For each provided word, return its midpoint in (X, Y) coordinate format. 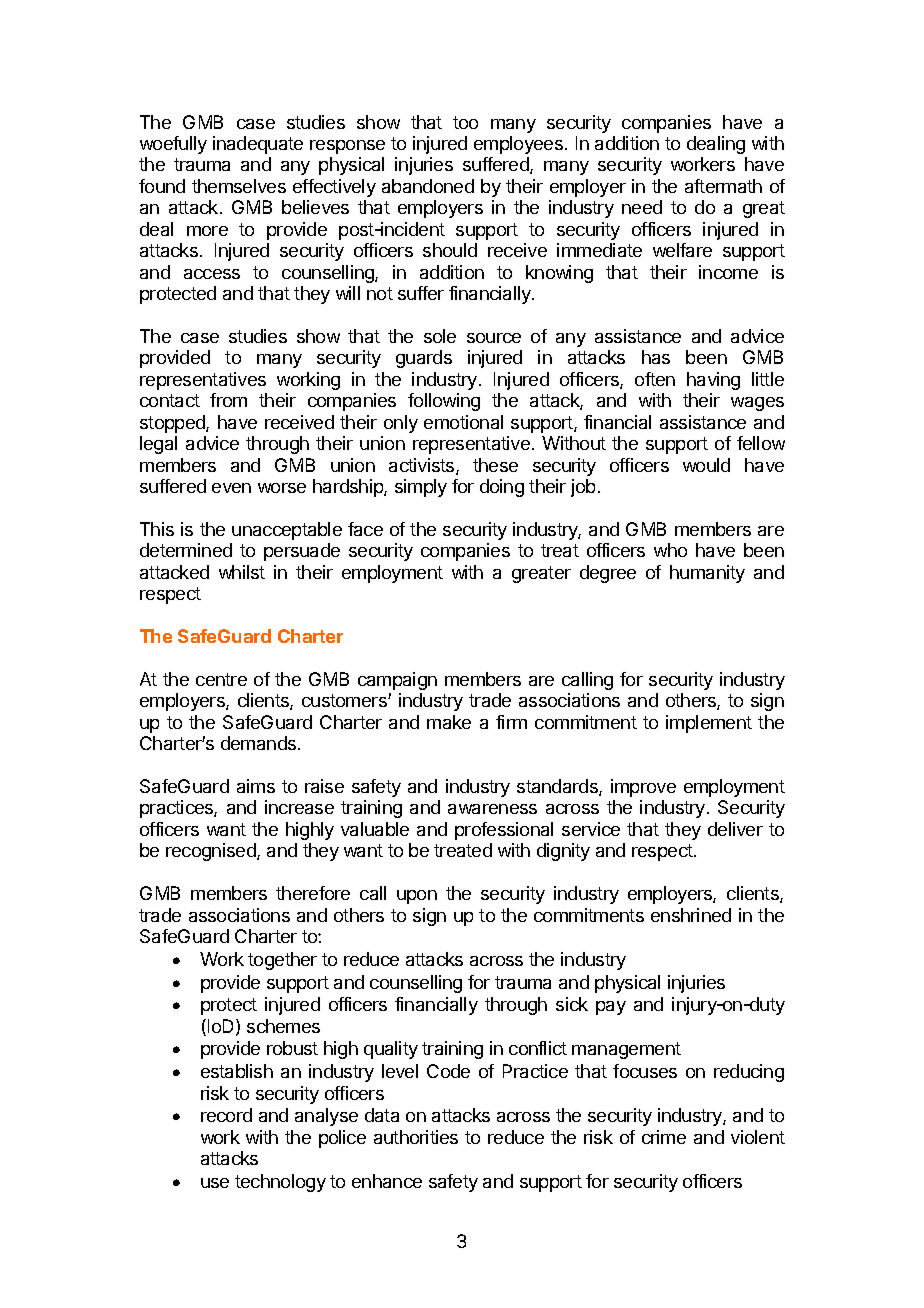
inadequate (258, 145)
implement (709, 724)
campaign (397, 681)
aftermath (723, 186)
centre (221, 679)
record (226, 1115)
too (465, 122)
